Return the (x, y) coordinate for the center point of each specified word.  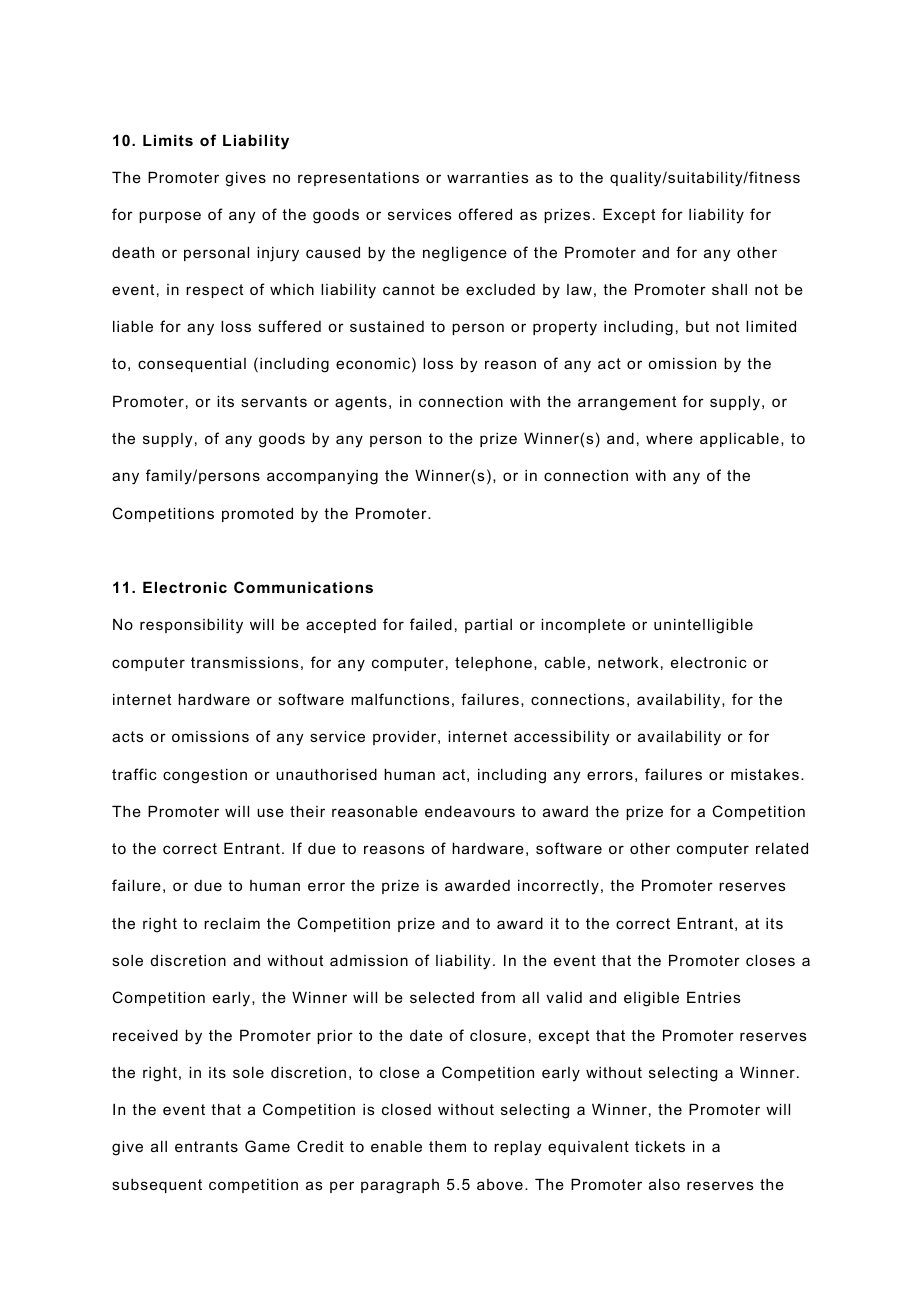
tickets (660, 1146)
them (447, 1146)
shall (729, 289)
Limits (168, 140)
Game (267, 1146)
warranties (488, 177)
